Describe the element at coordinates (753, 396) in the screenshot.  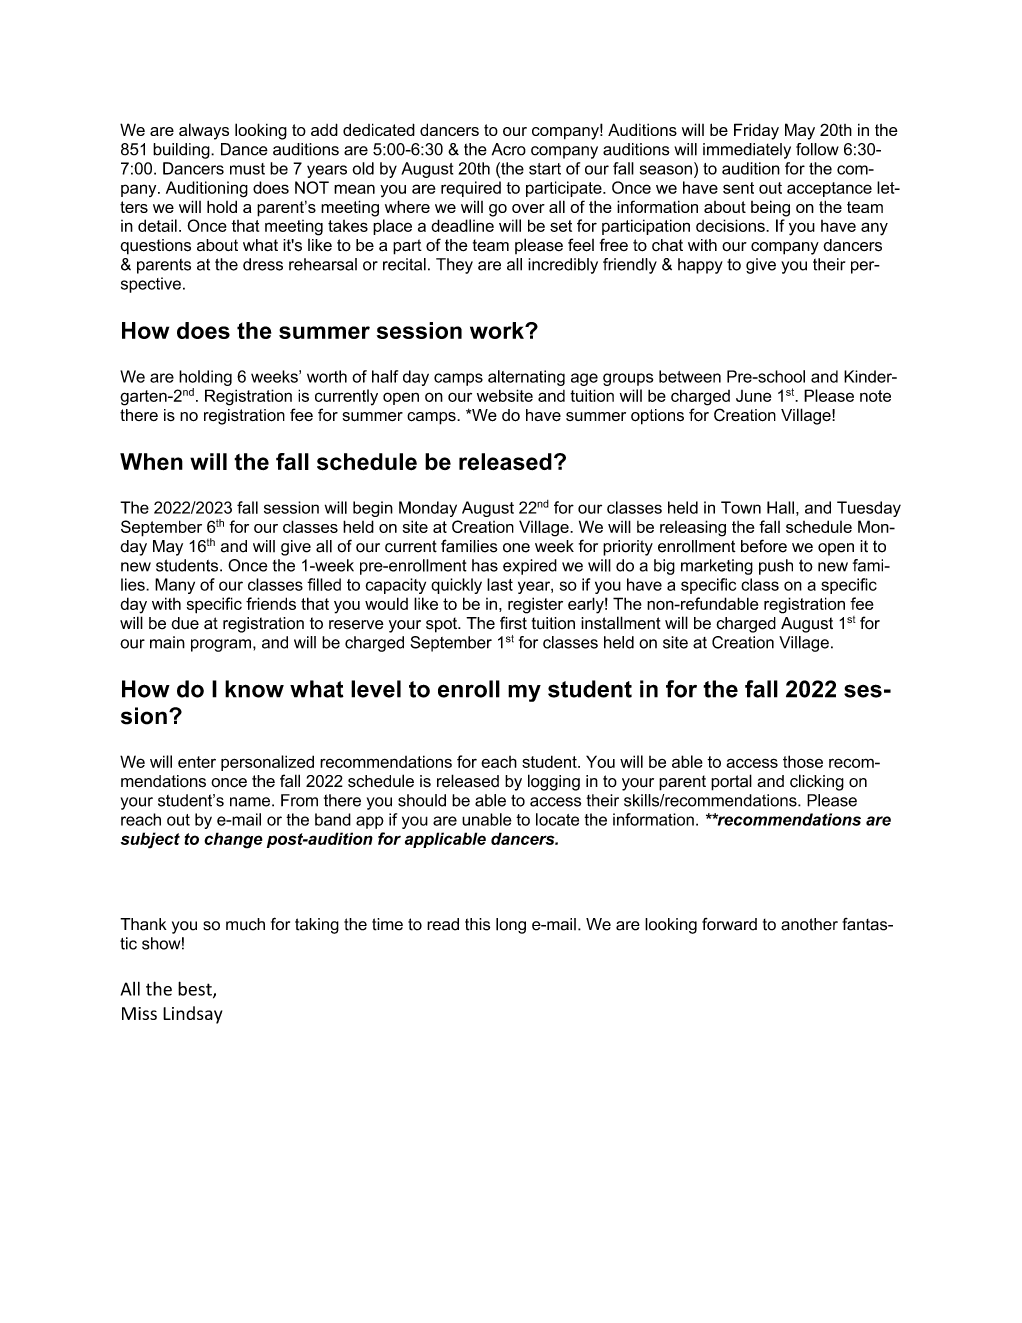
I see `June` at that location.
